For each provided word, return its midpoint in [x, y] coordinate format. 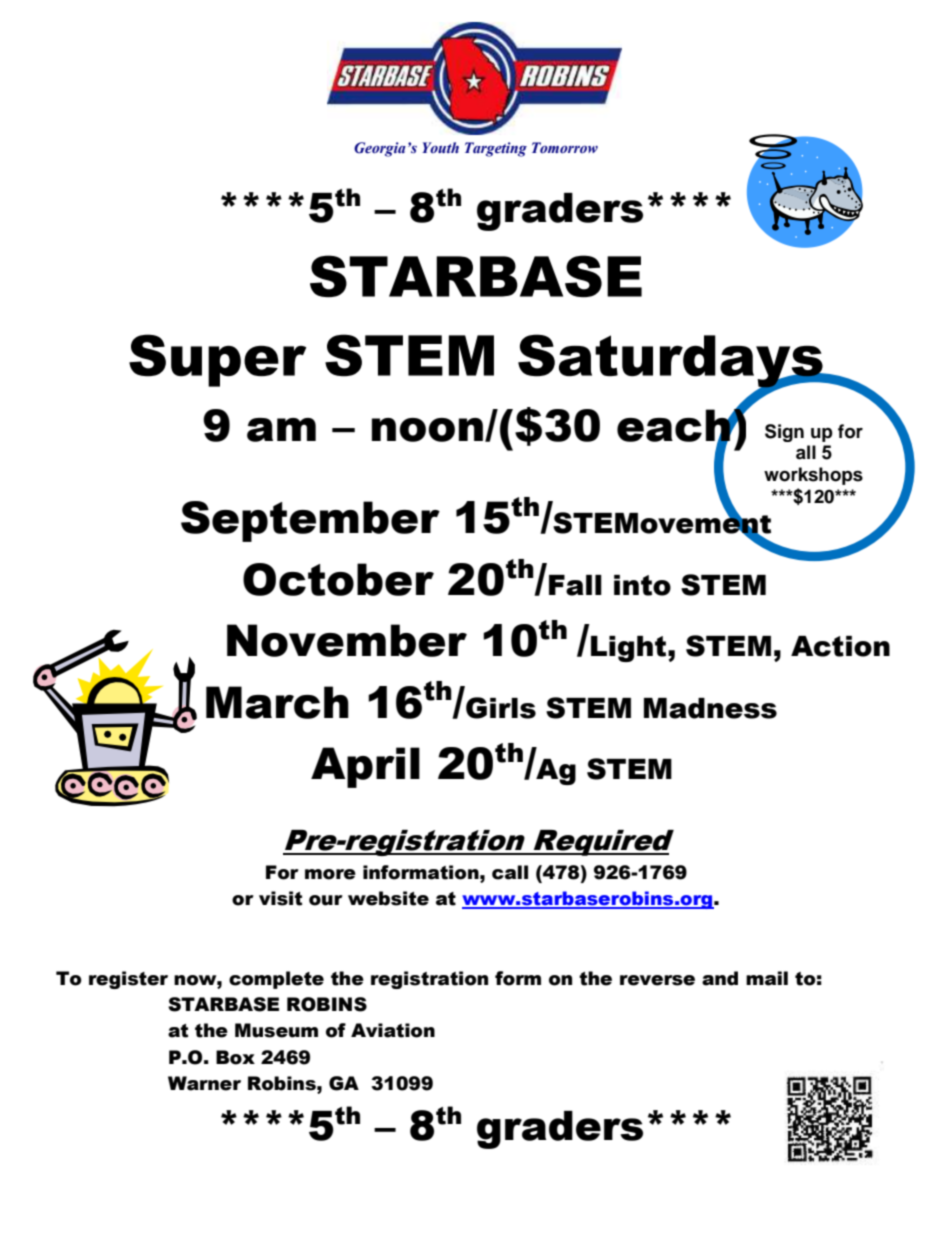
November [347, 640]
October [338, 579]
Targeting [496, 149]
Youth [440, 147]
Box [235, 1057]
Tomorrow [565, 148]
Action [840, 646]
